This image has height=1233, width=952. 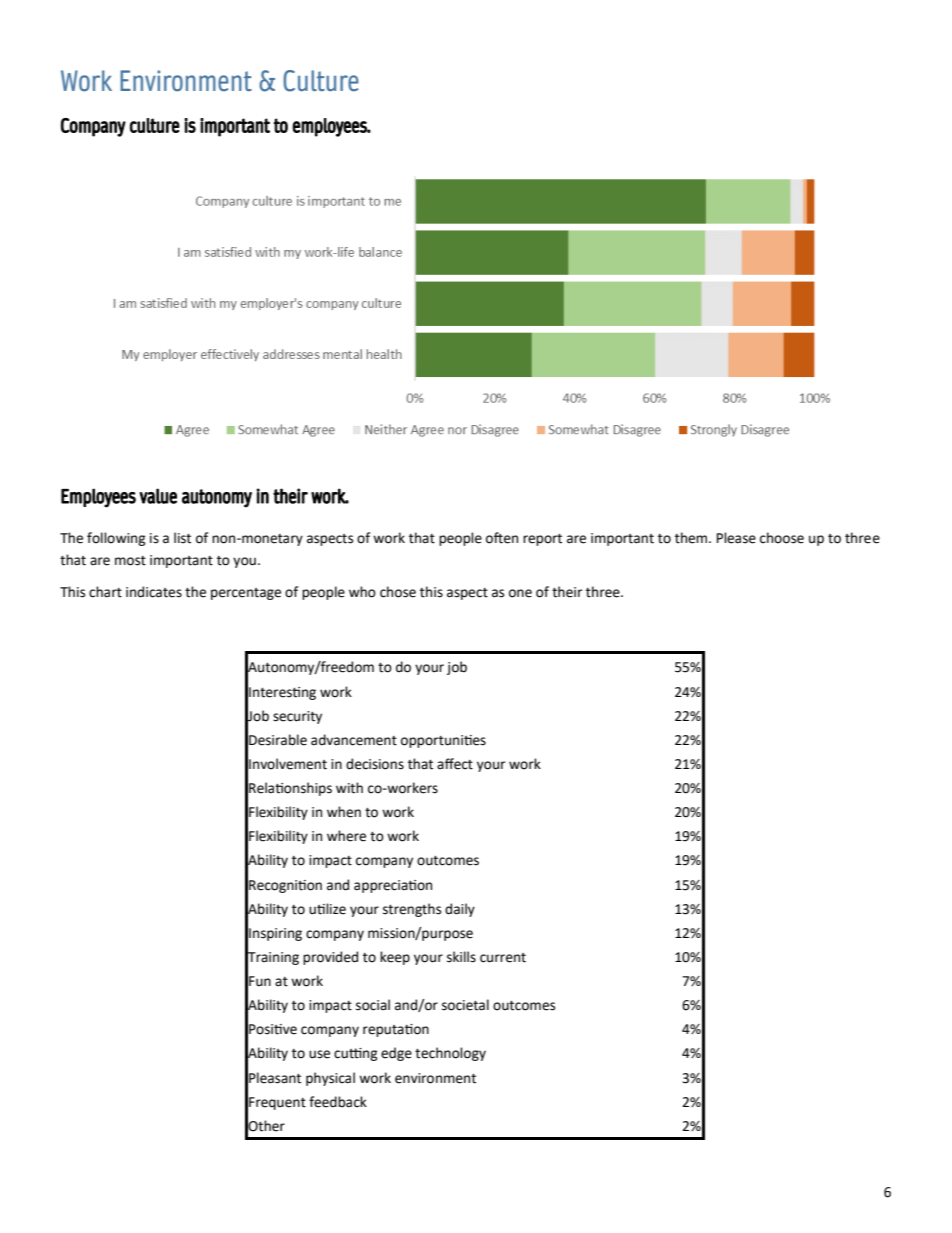 What do you see at coordinates (297, 717) in the image?
I see `security` at bounding box center [297, 717].
